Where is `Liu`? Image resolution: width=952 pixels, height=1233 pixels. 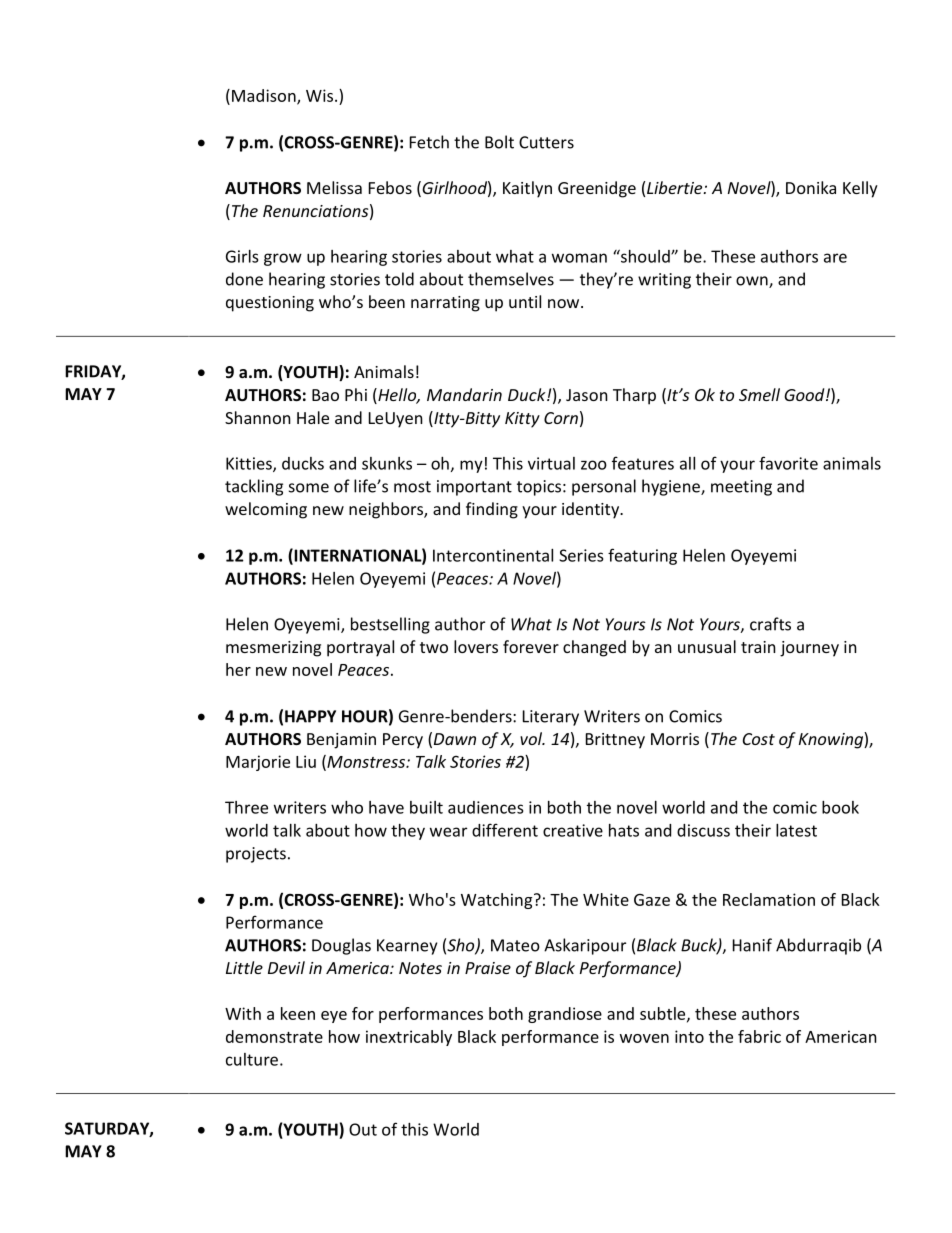 Liu is located at coordinates (306, 761).
